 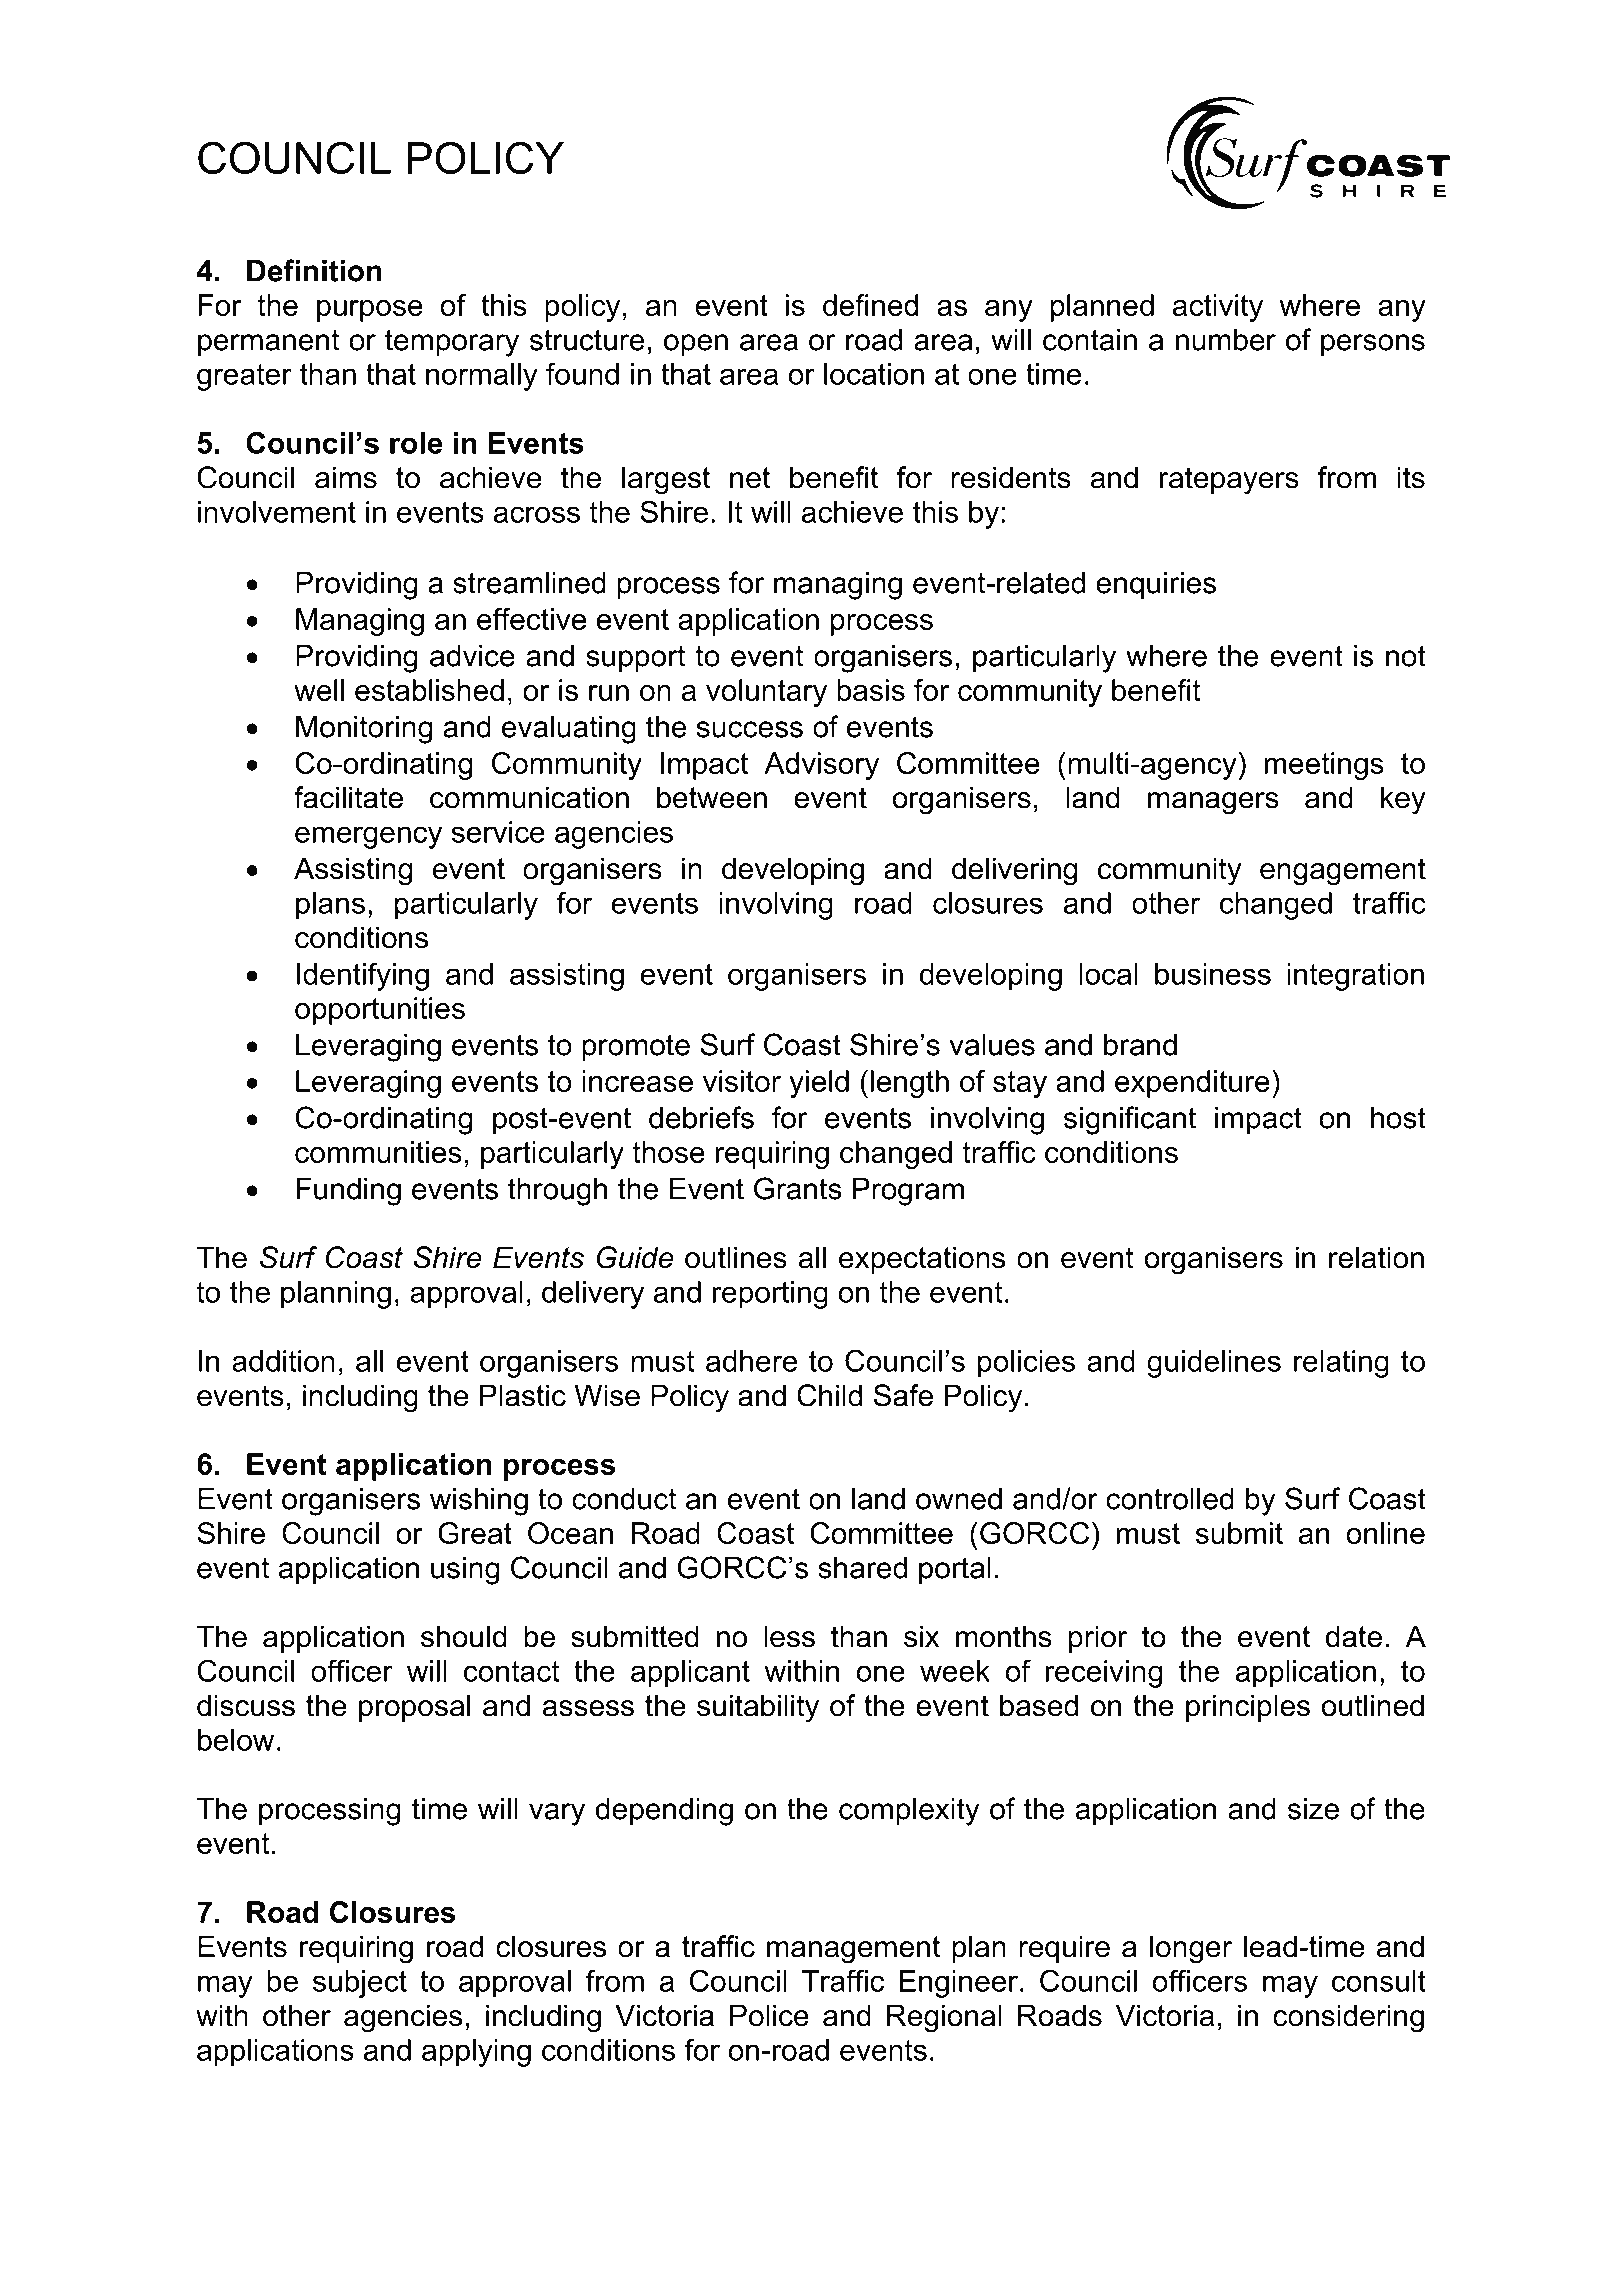 I want to click on defined, so click(x=870, y=305).
